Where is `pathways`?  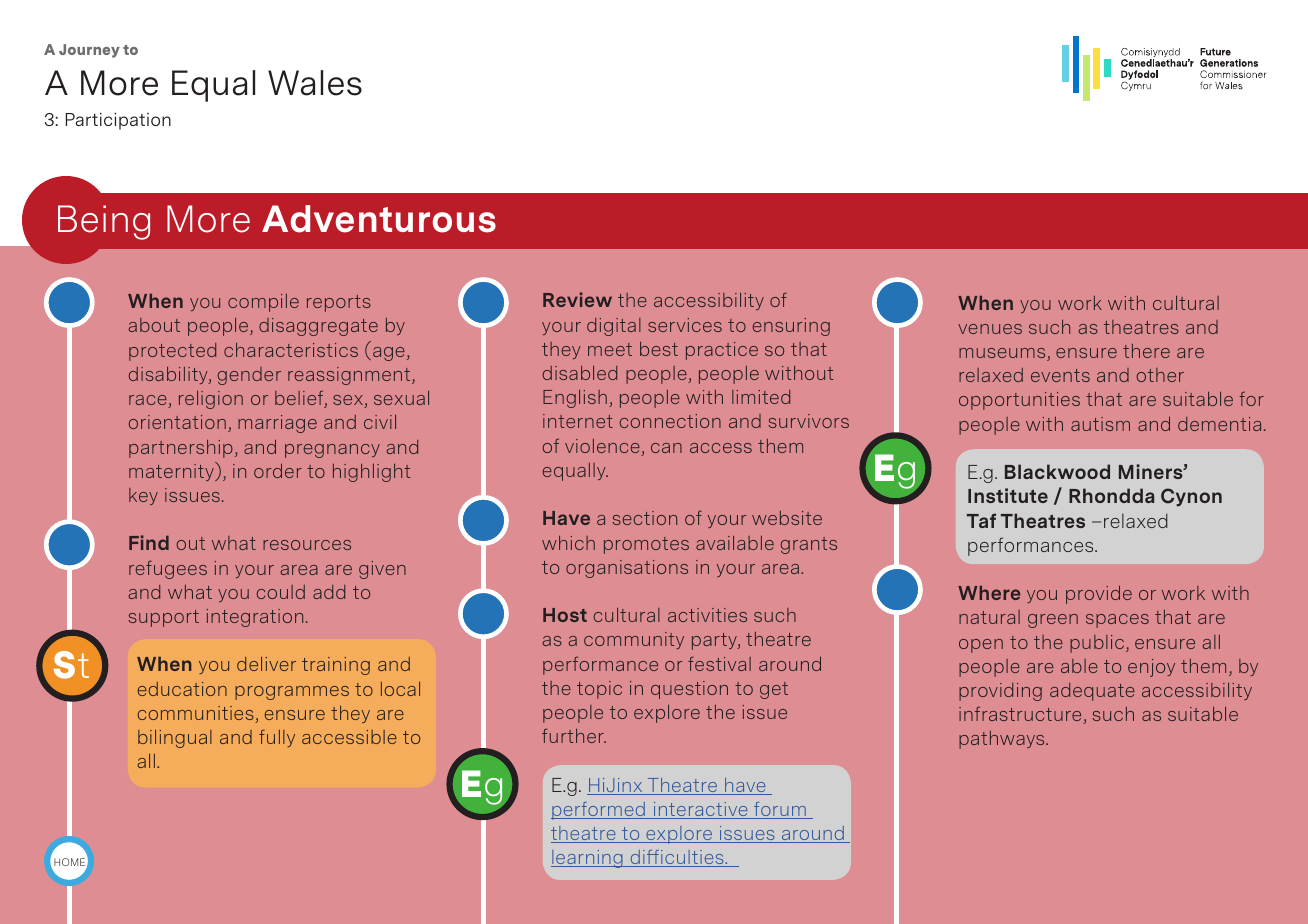 pathways is located at coordinates (1003, 740).
